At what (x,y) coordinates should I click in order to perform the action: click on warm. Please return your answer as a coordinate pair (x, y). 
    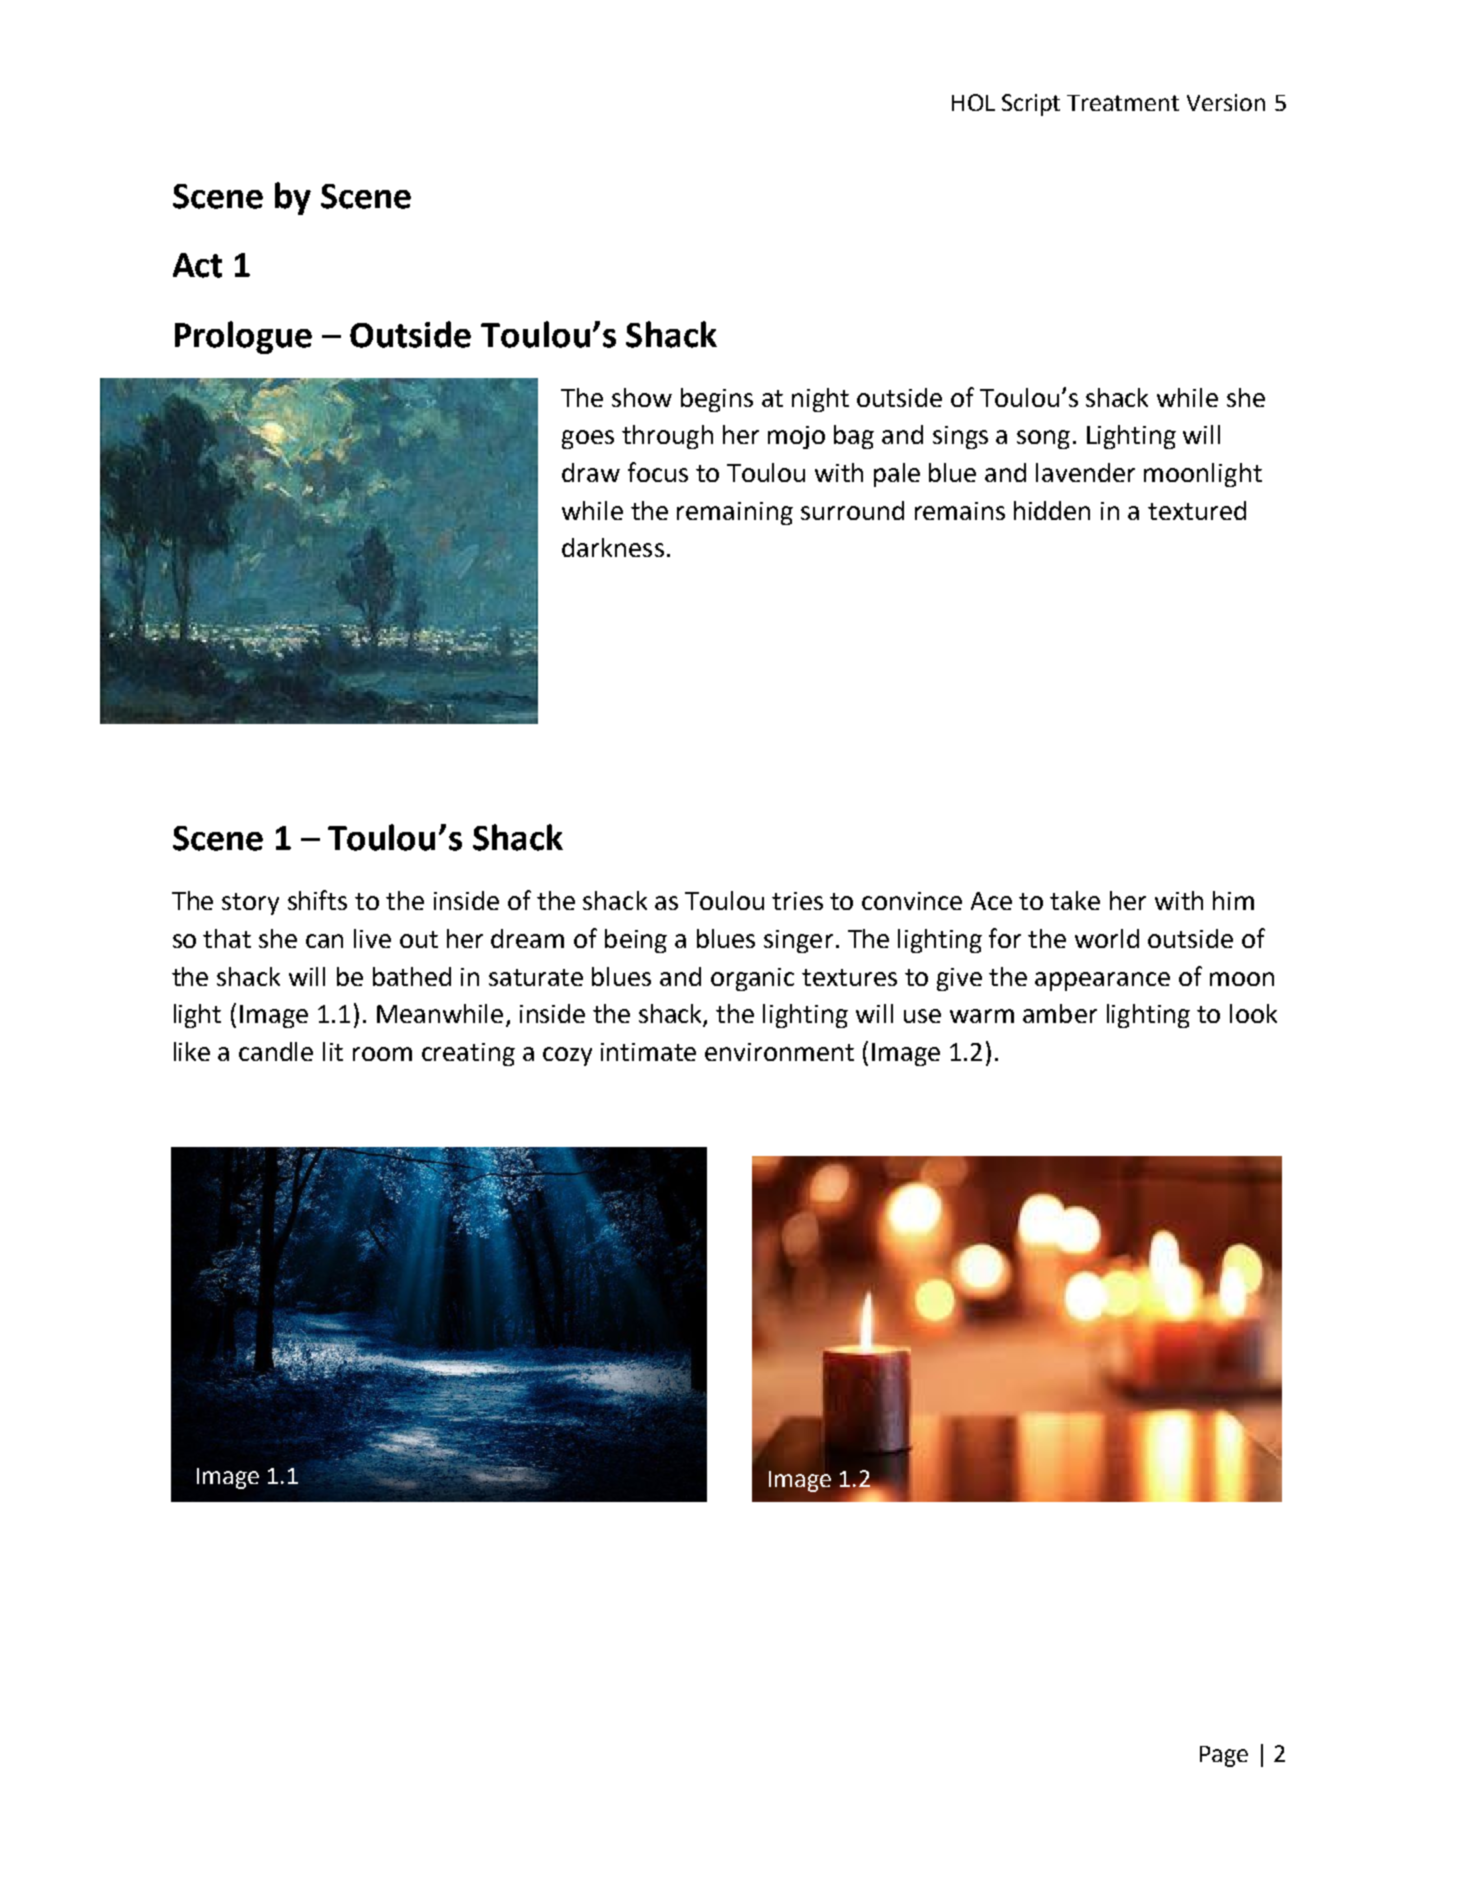
    Looking at the image, I should click on (982, 1016).
